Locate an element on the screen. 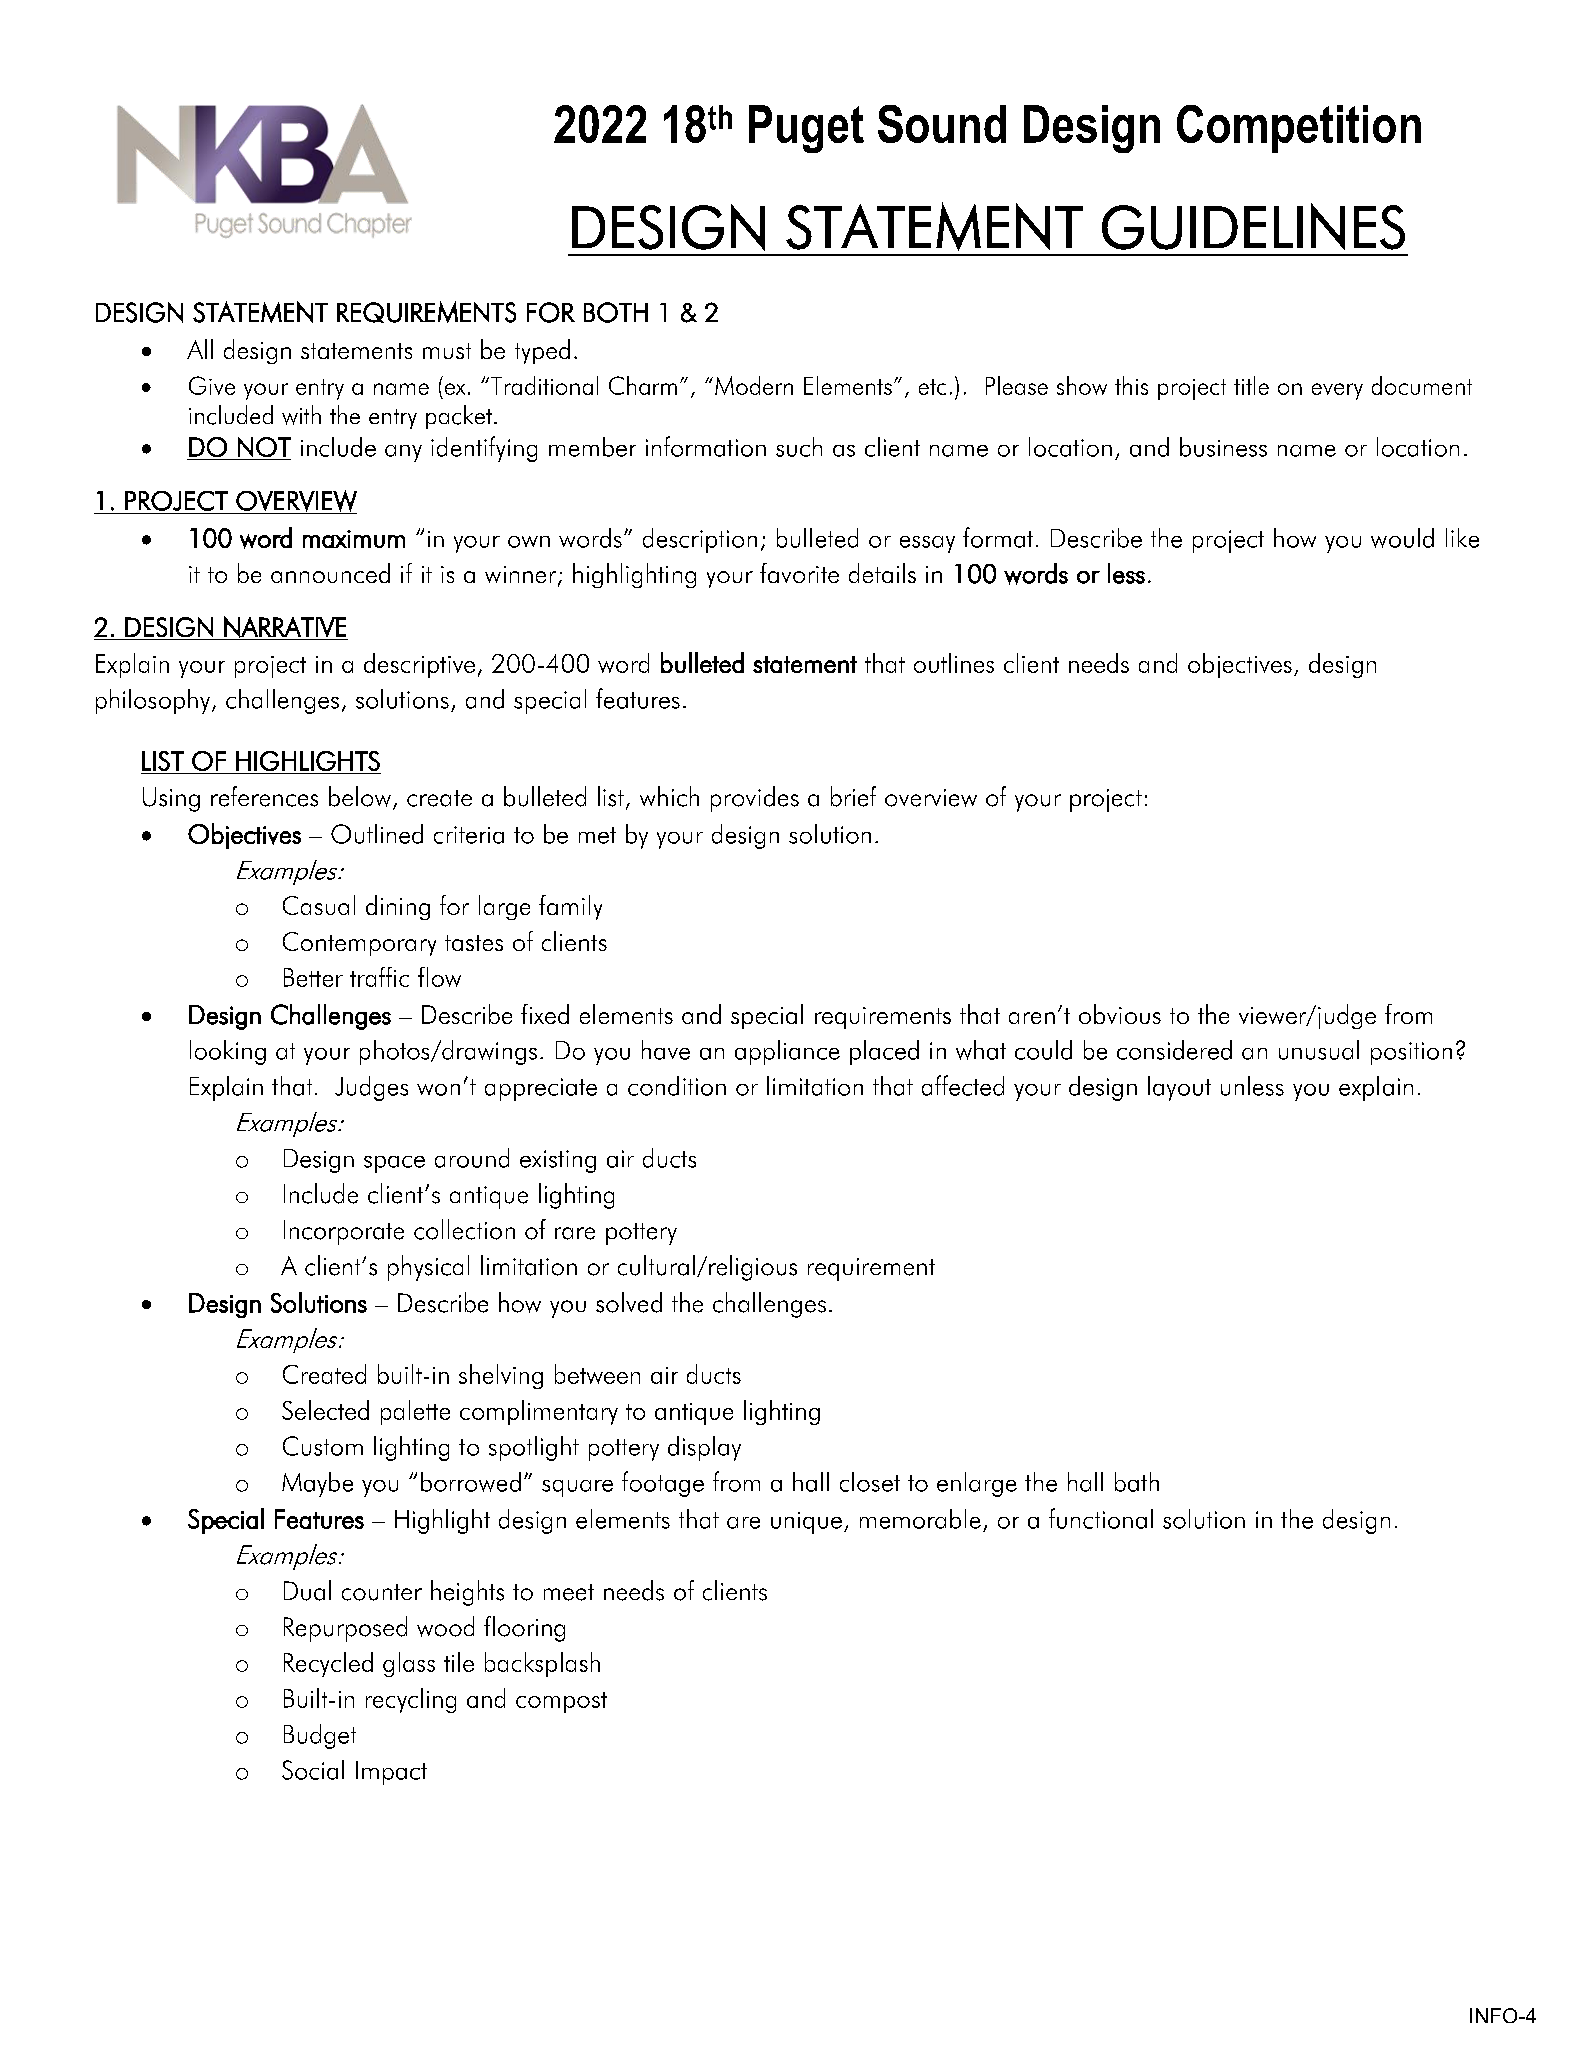 The image size is (1593, 2061). Competition is located at coordinates (1299, 129).
